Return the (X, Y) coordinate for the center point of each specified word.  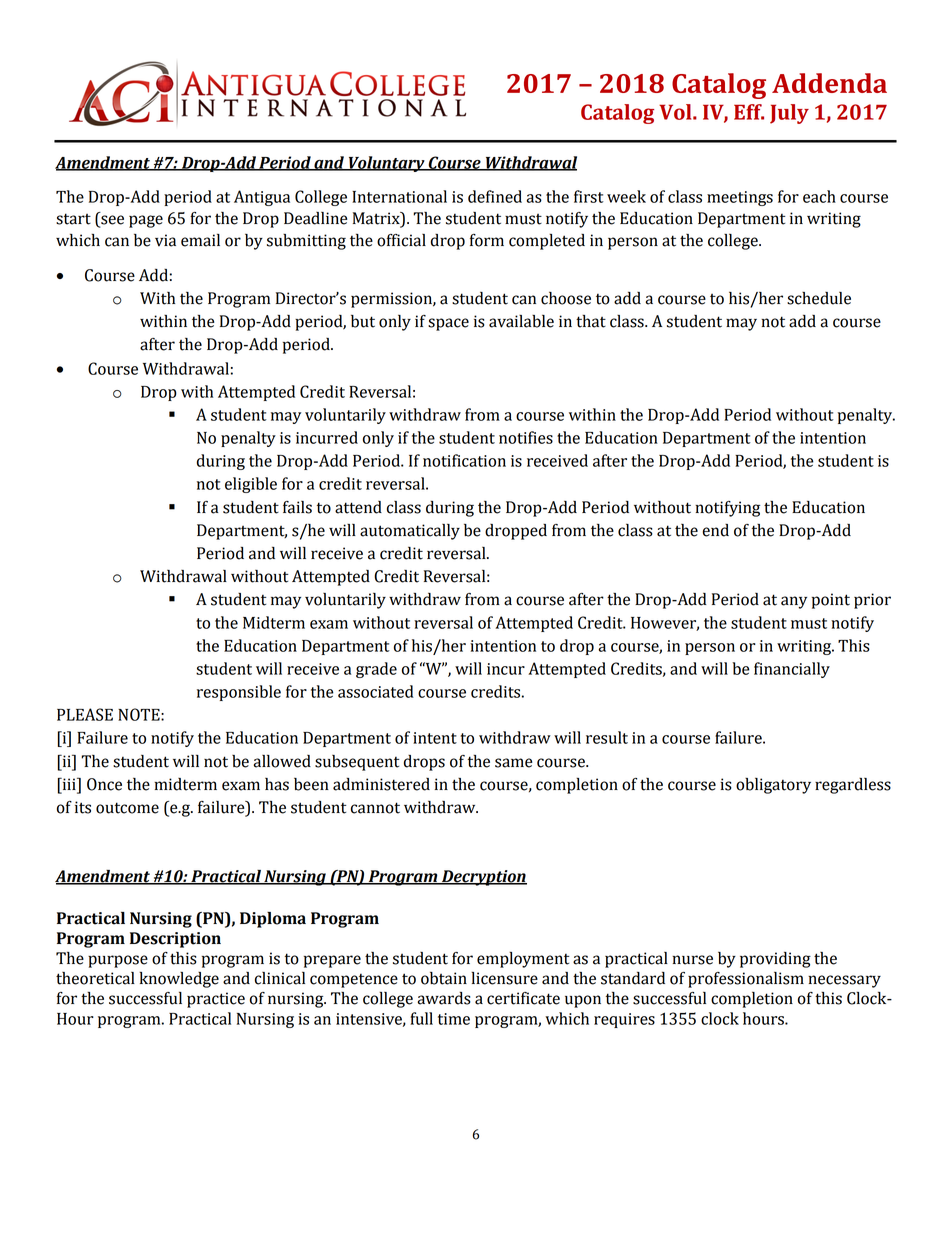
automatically (410, 532)
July (789, 114)
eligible (251, 485)
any (794, 602)
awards (444, 998)
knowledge (179, 980)
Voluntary (386, 164)
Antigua (262, 198)
